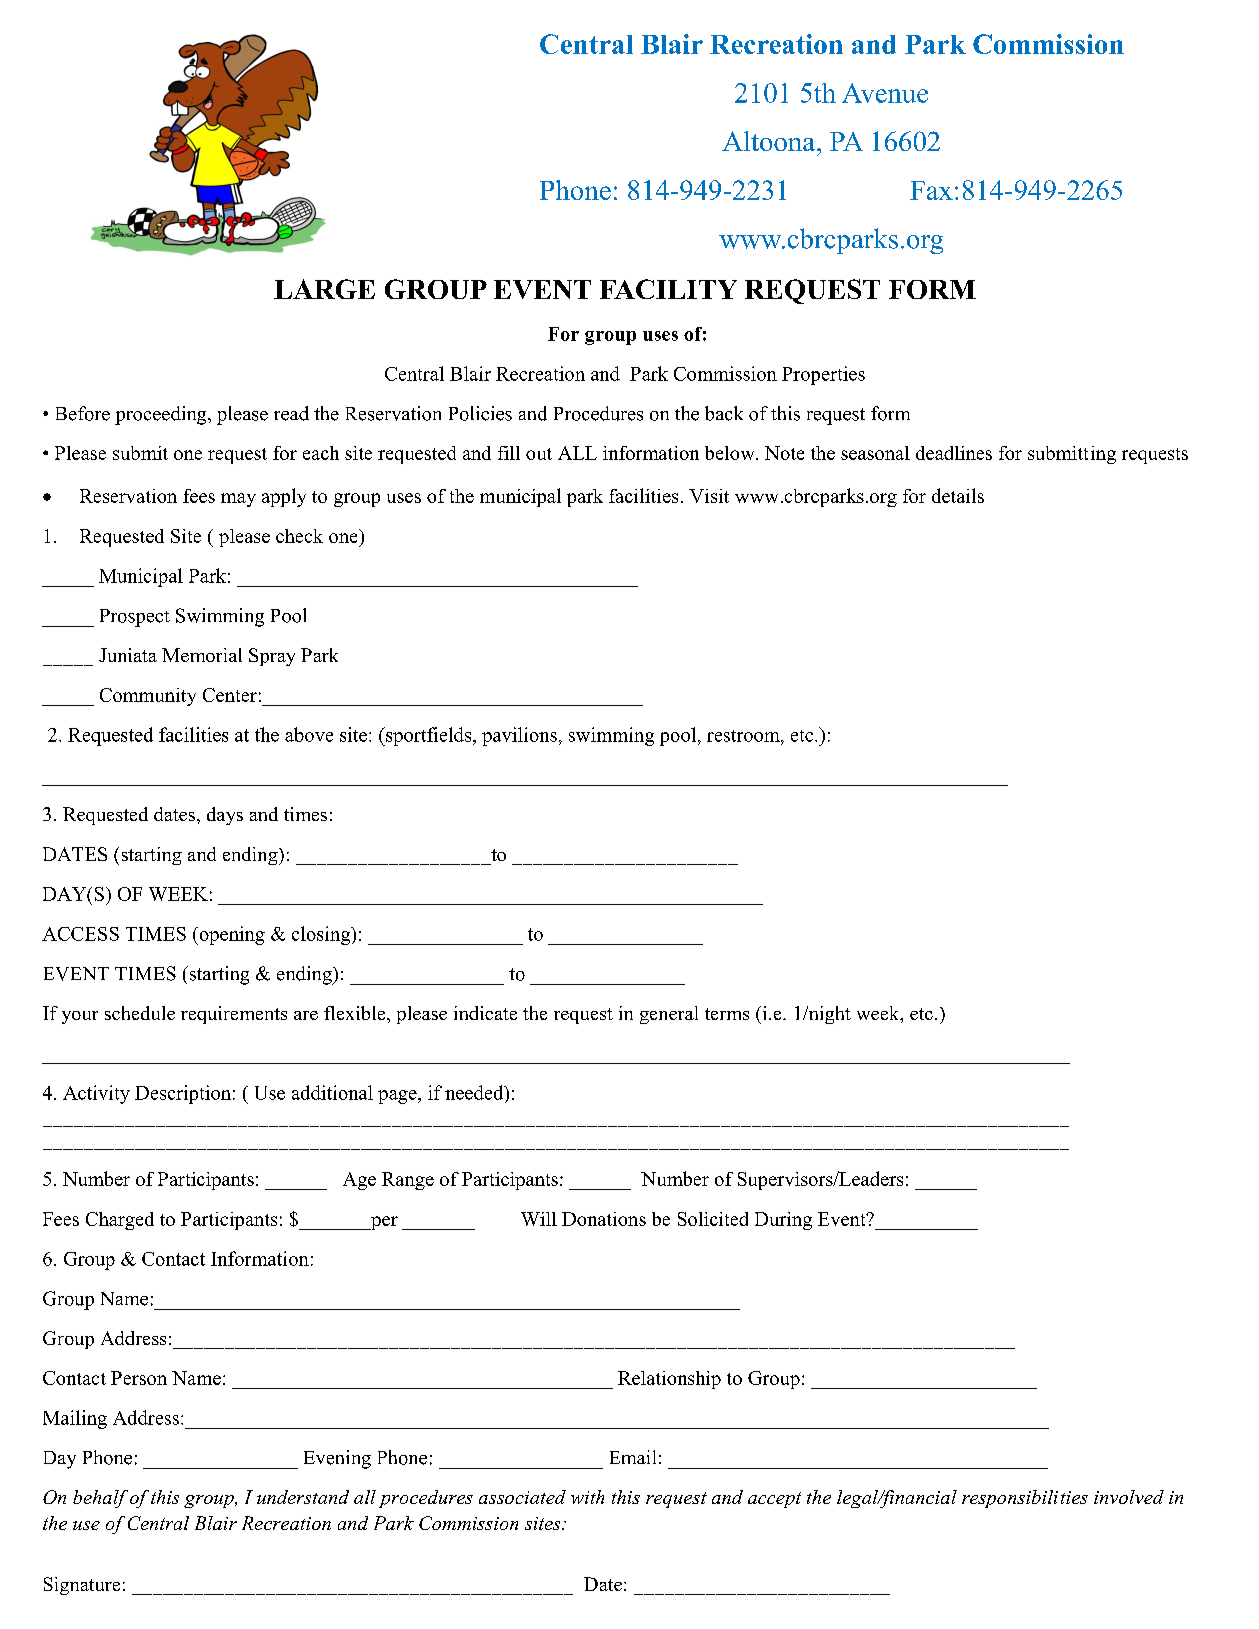  I want to click on FACILITY, so click(668, 289).
